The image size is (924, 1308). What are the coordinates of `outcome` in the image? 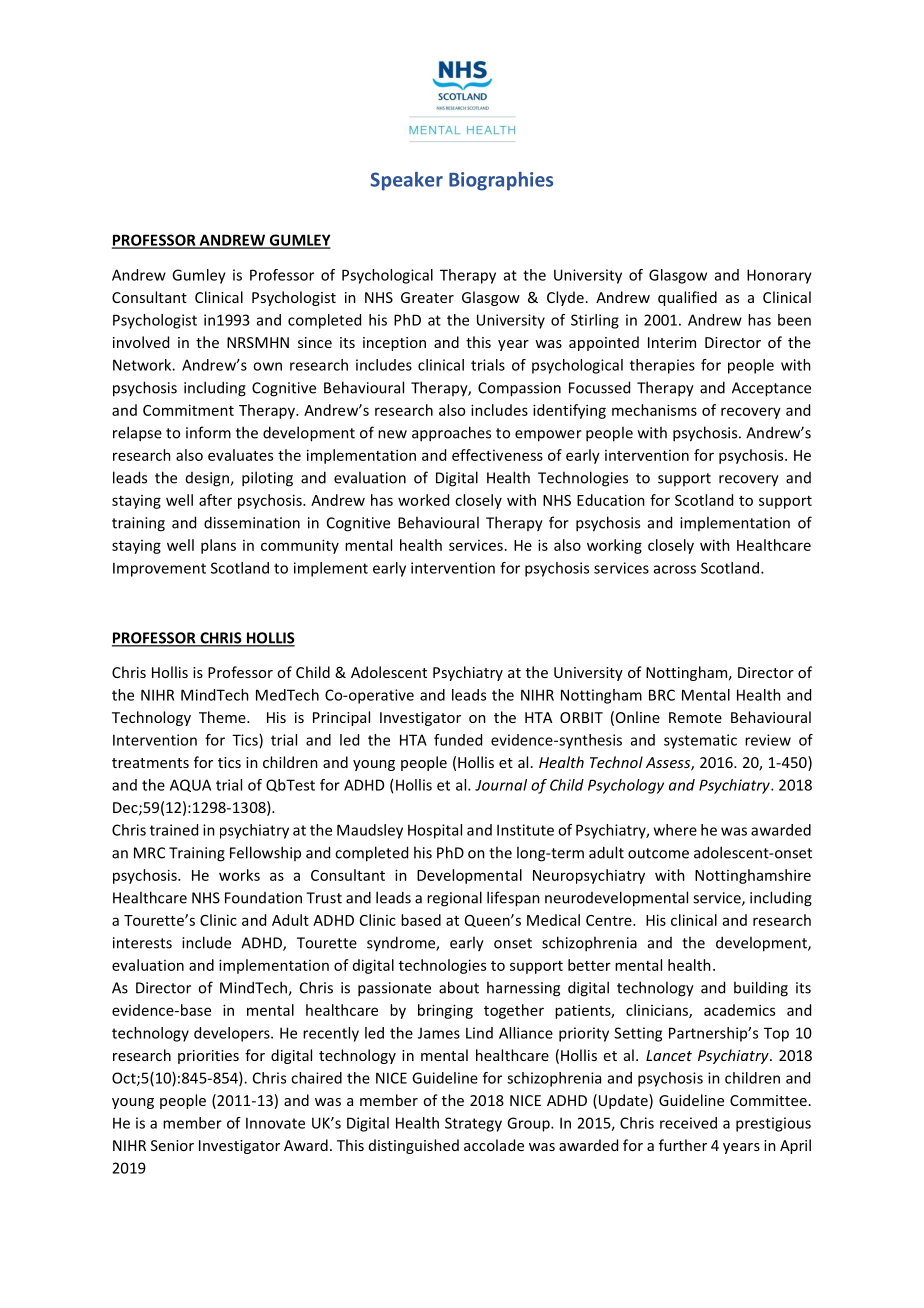 It's located at (658, 853).
